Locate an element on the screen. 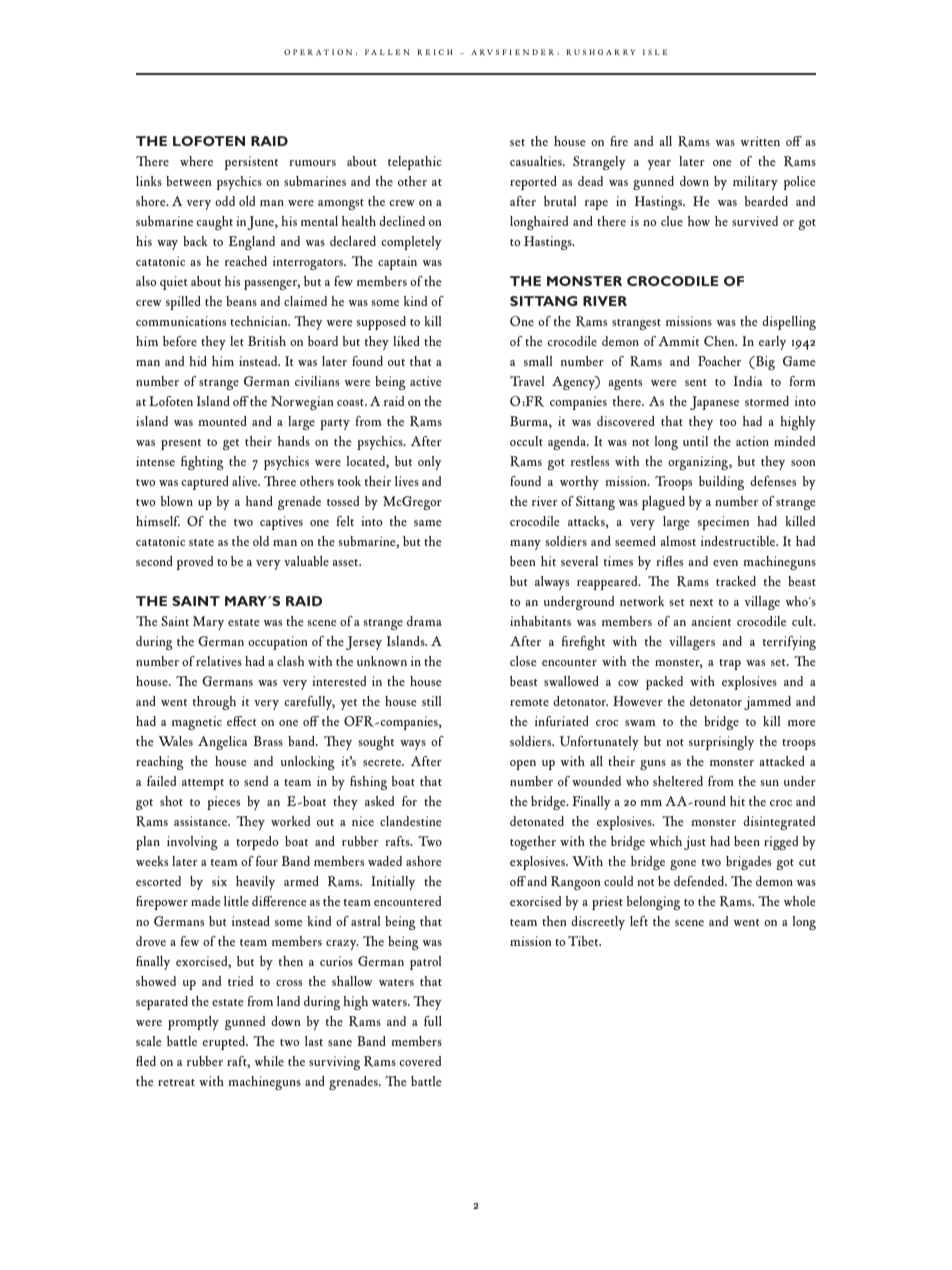  Japanese is located at coordinates (714, 403).
